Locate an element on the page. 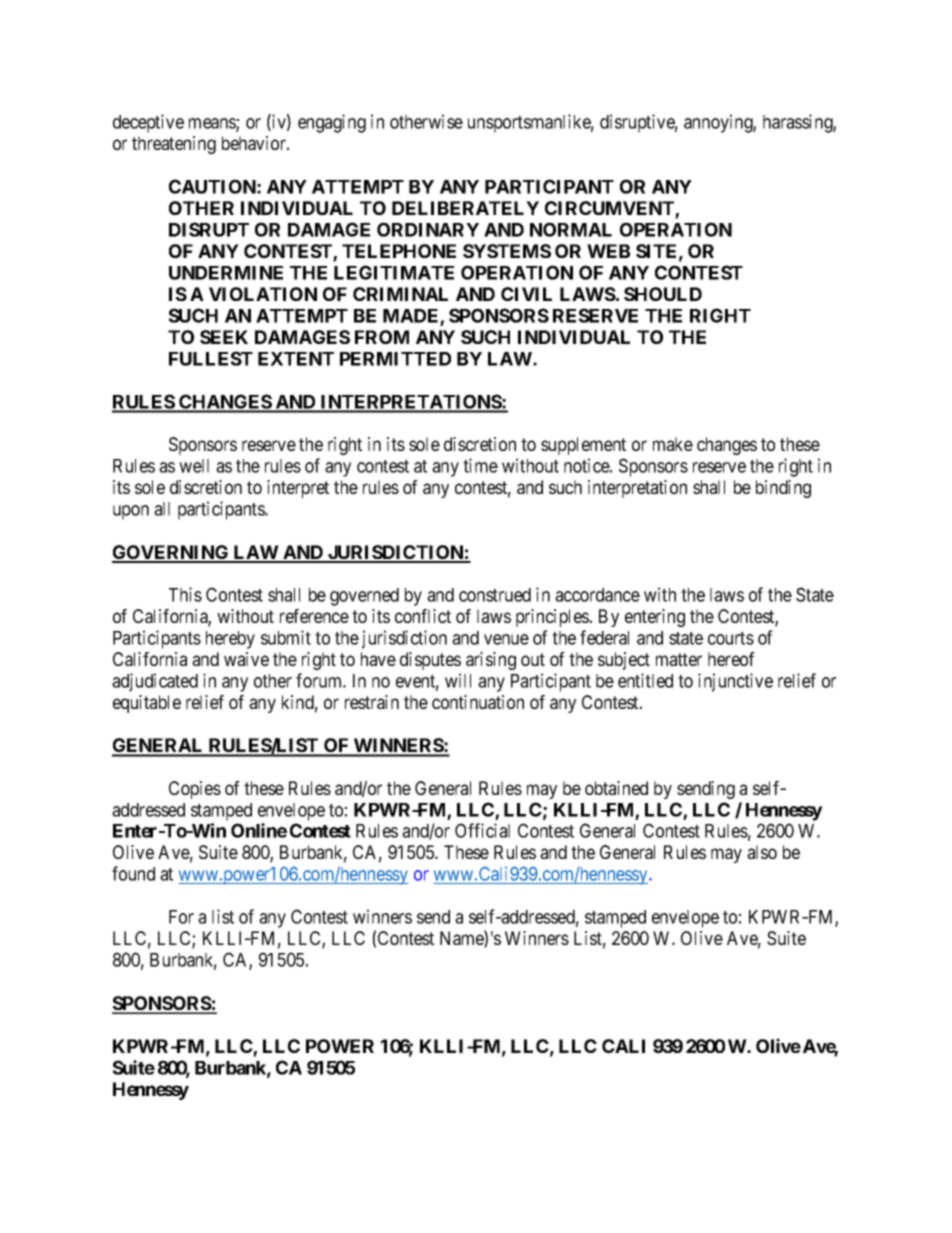 The image size is (952, 1233). well is located at coordinates (194, 466).
